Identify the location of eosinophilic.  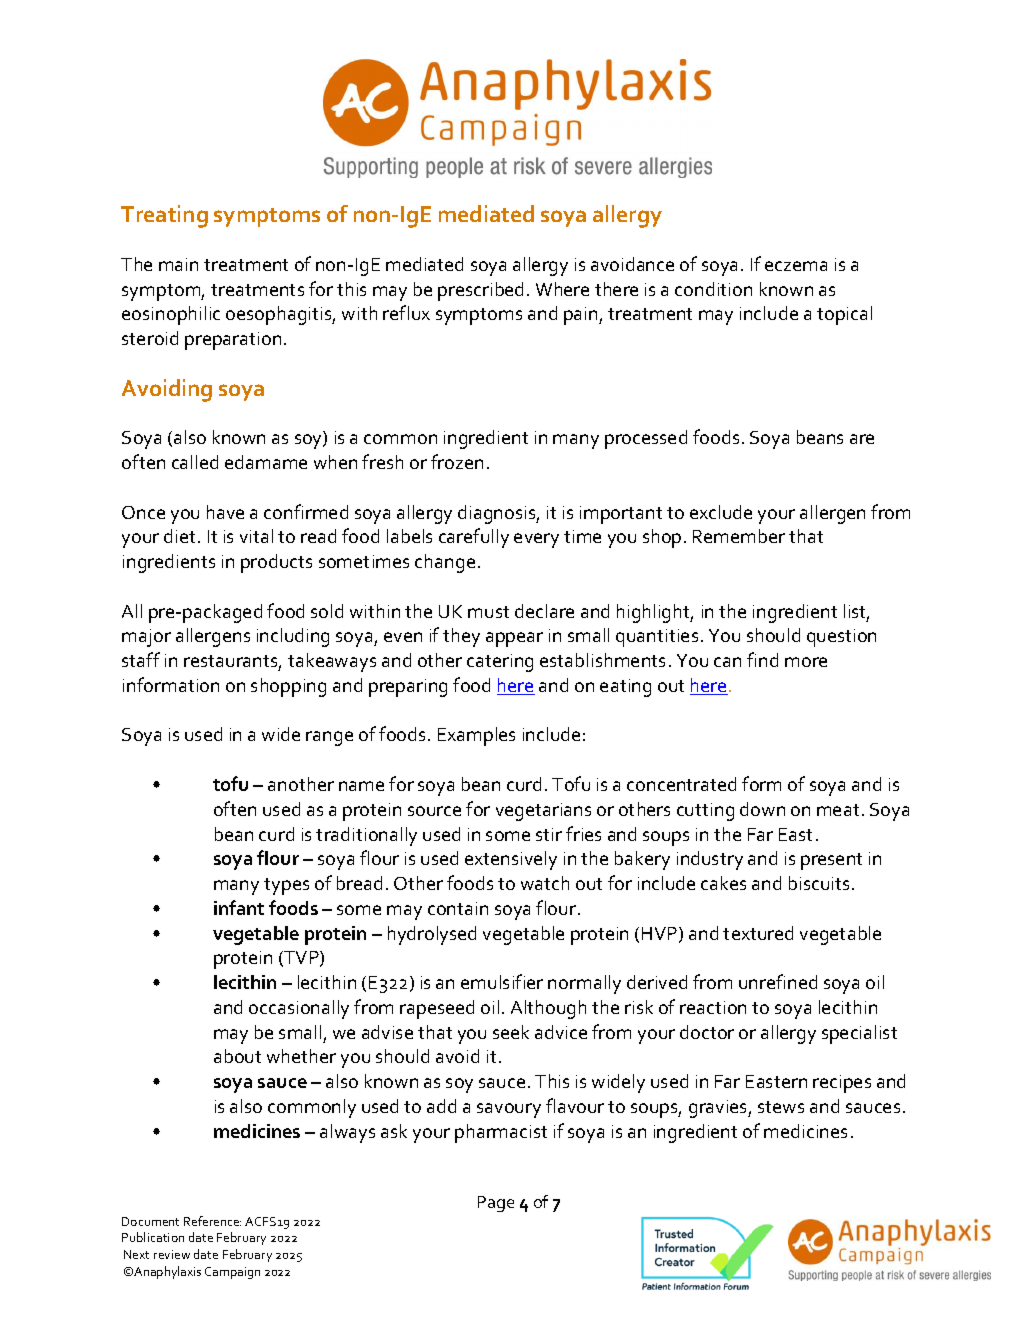
(171, 315).
